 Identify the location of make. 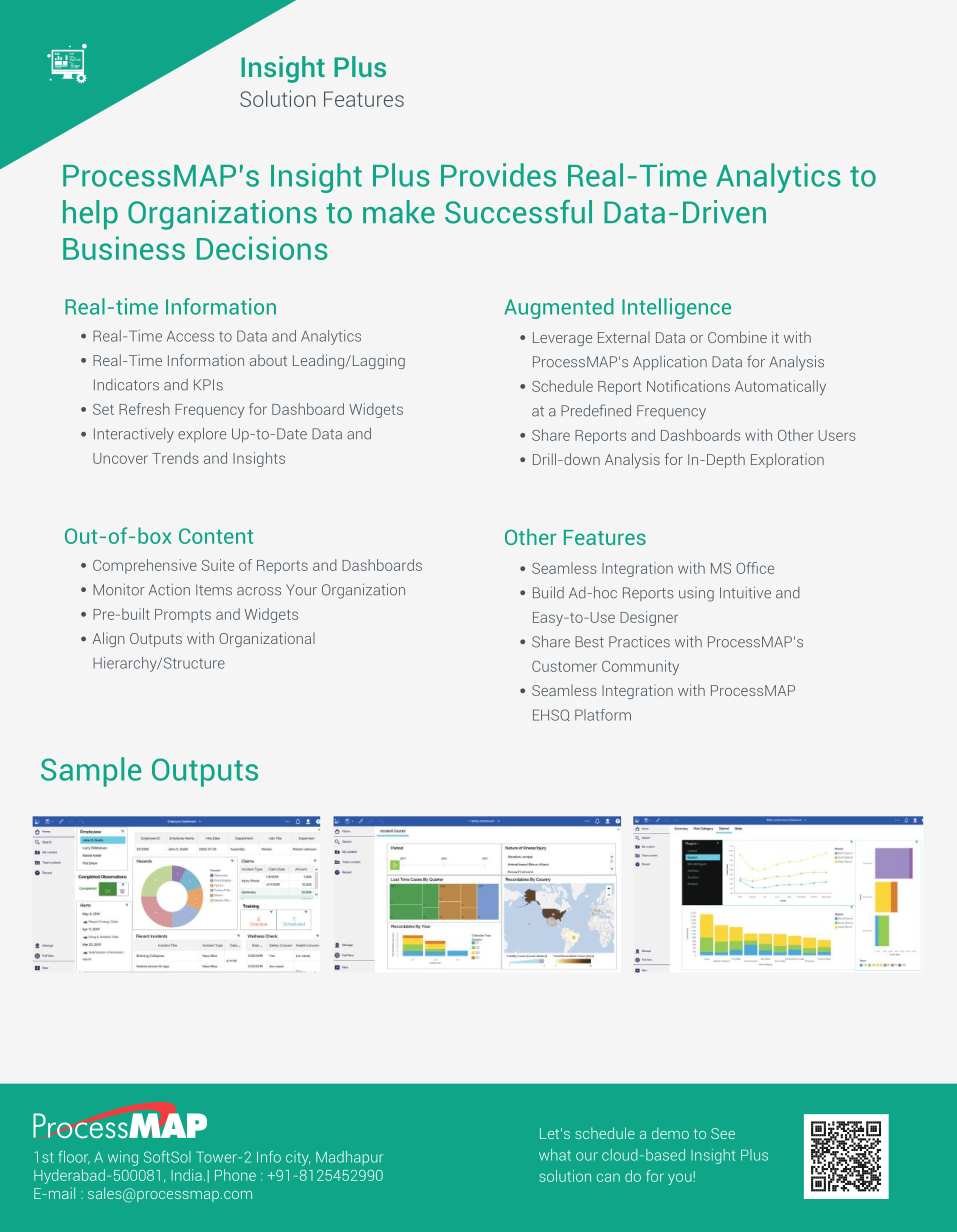
(399, 212).
